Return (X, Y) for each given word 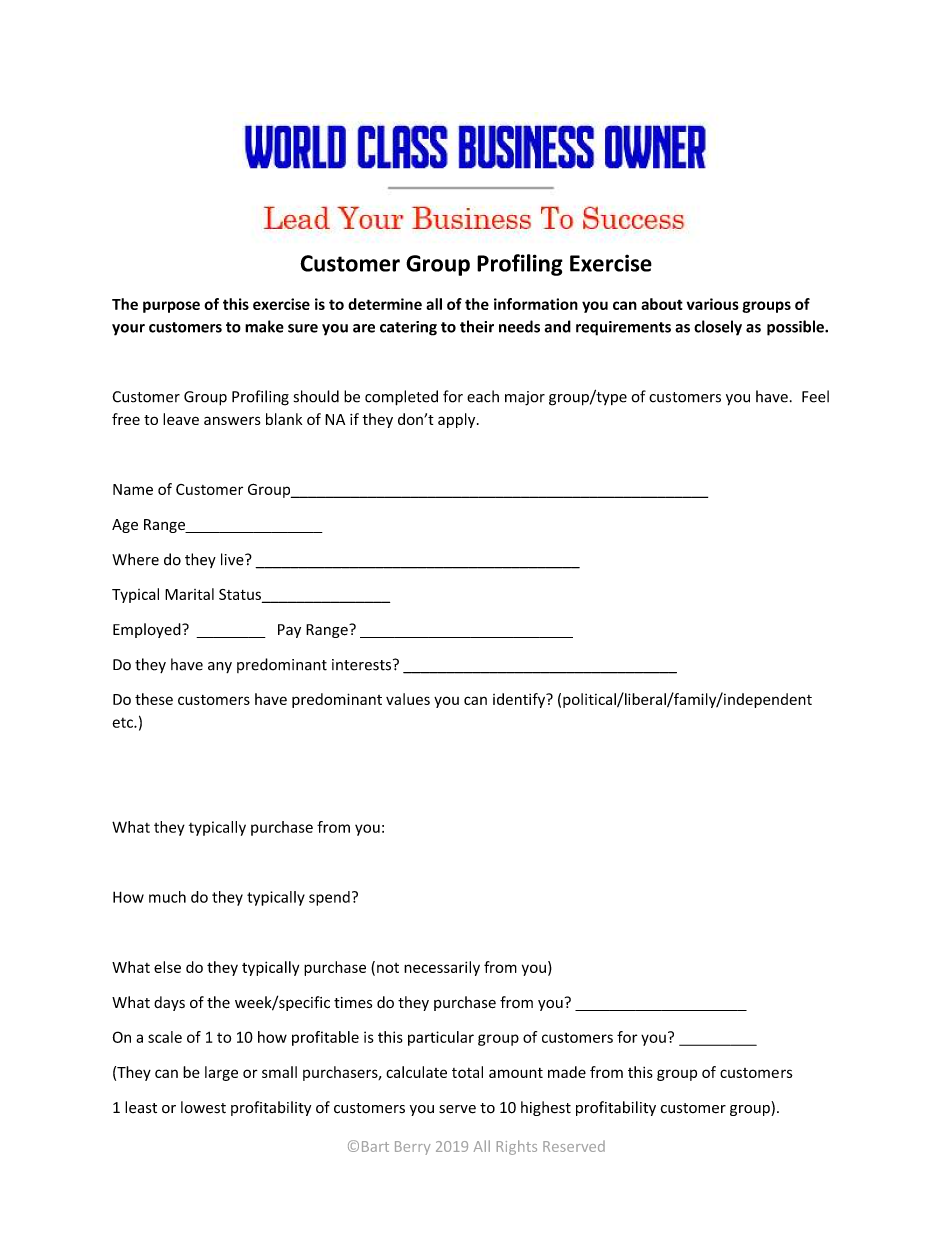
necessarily (442, 968)
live (233, 559)
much (167, 897)
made (567, 1072)
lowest (203, 1107)
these (154, 699)
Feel (815, 396)
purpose (171, 307)
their (477, 326)
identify (520, 700)
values (408, 699)
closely (718, 328)
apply (458, 420)
